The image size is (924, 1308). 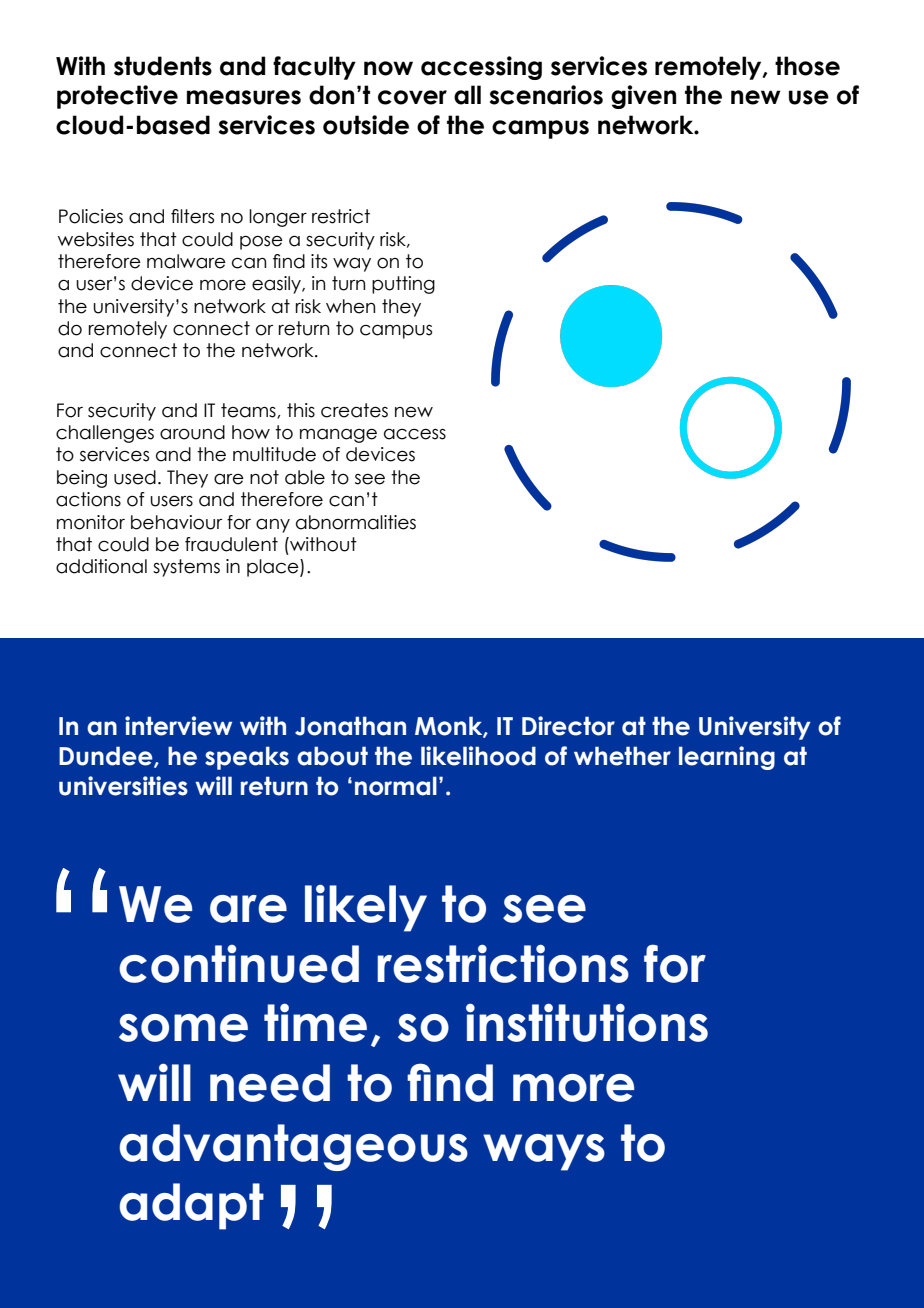 What do you see at coordinates (350, 726) in the screenshot?
I see `Jonathan` at bounding box center [350, 726].
